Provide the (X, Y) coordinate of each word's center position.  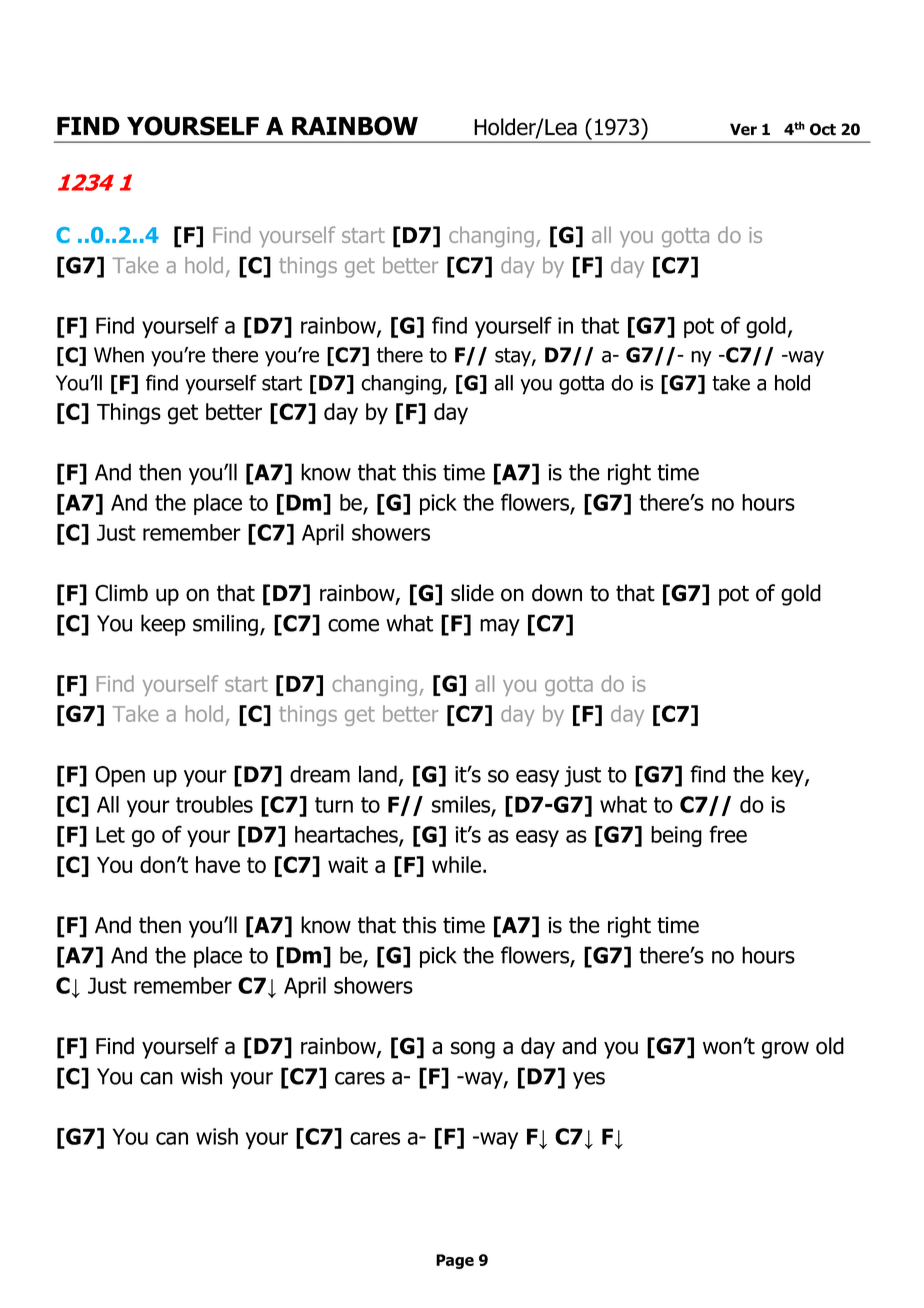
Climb (121, 593)
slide (472, 593)
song (473, 1050)
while (456, 864)
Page (455, 1261)
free (728, 834)
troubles (214, 804)
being (676, 836)
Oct (823, 129)
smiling (227, 625)
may (500, 627)
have (218, 864)
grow (785, 1050)
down (557, 593)
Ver (743, 129)
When (119, 355)
